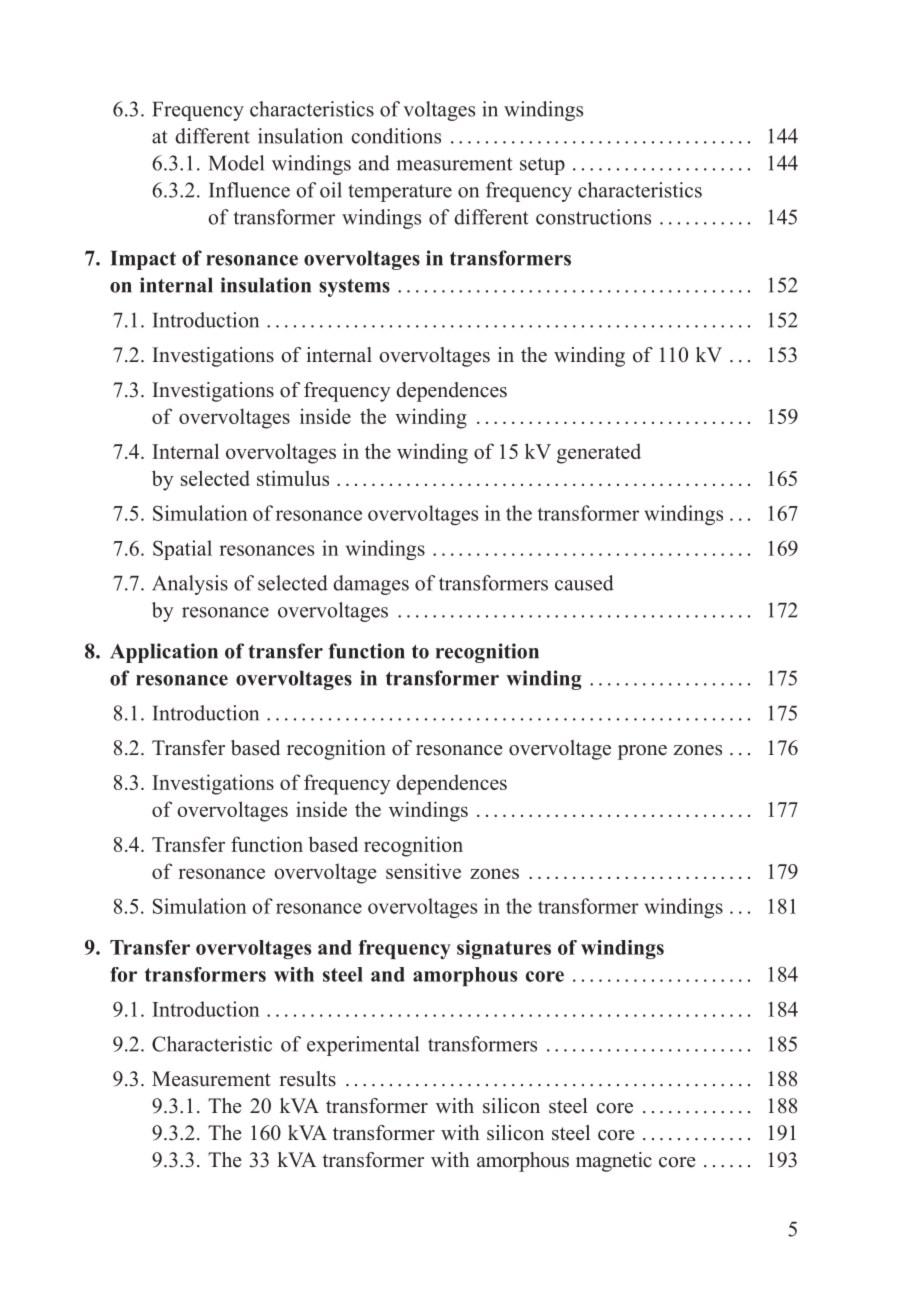 This screenshot has width=911, height=1316. Describe the element at coordinates (614, 1162) in the screenshot. I see `magnetic` at that location.
